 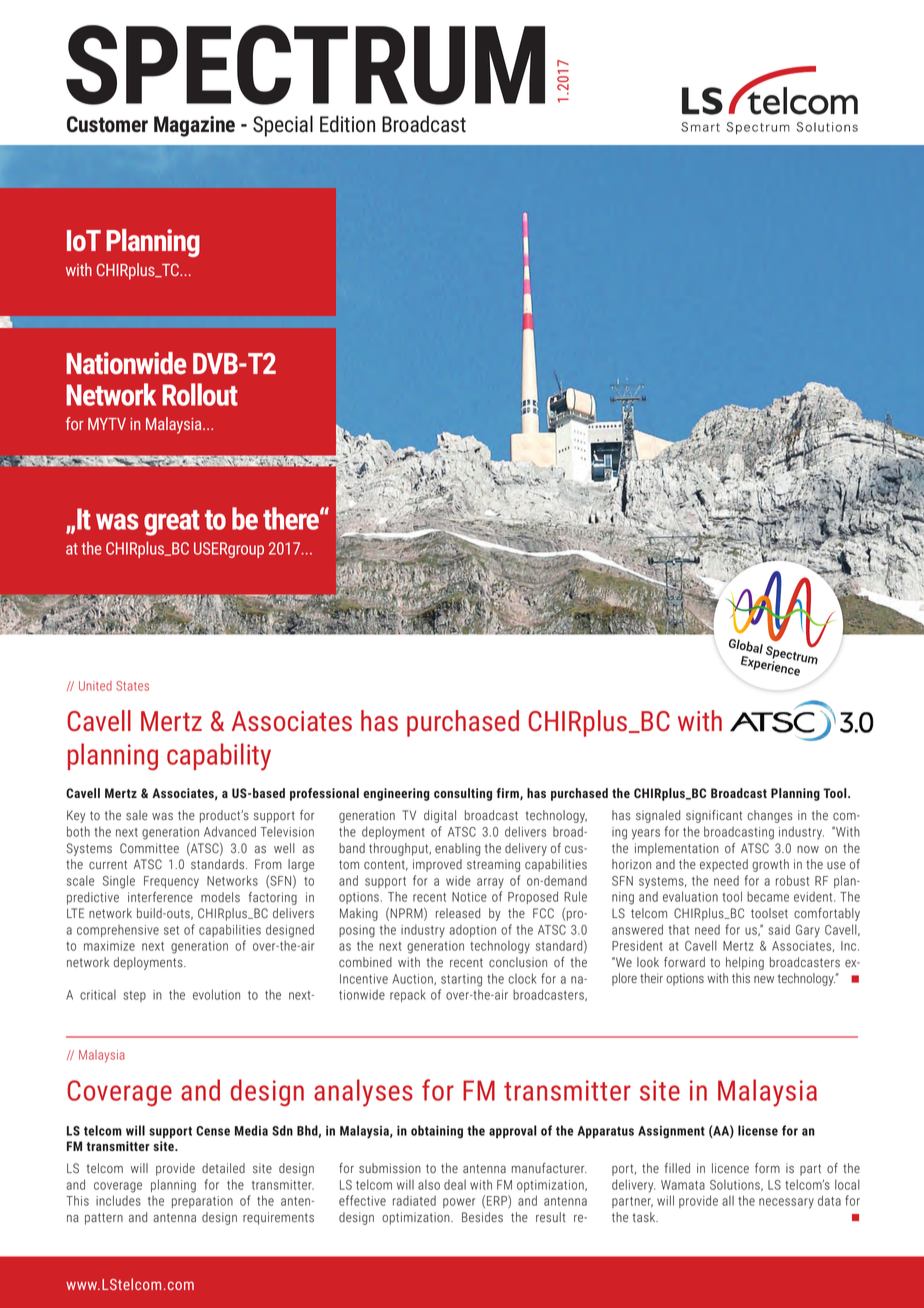 What do you see at coordinates (132, 686) in the page?
I see `States` at bounding box center [132, 686].
